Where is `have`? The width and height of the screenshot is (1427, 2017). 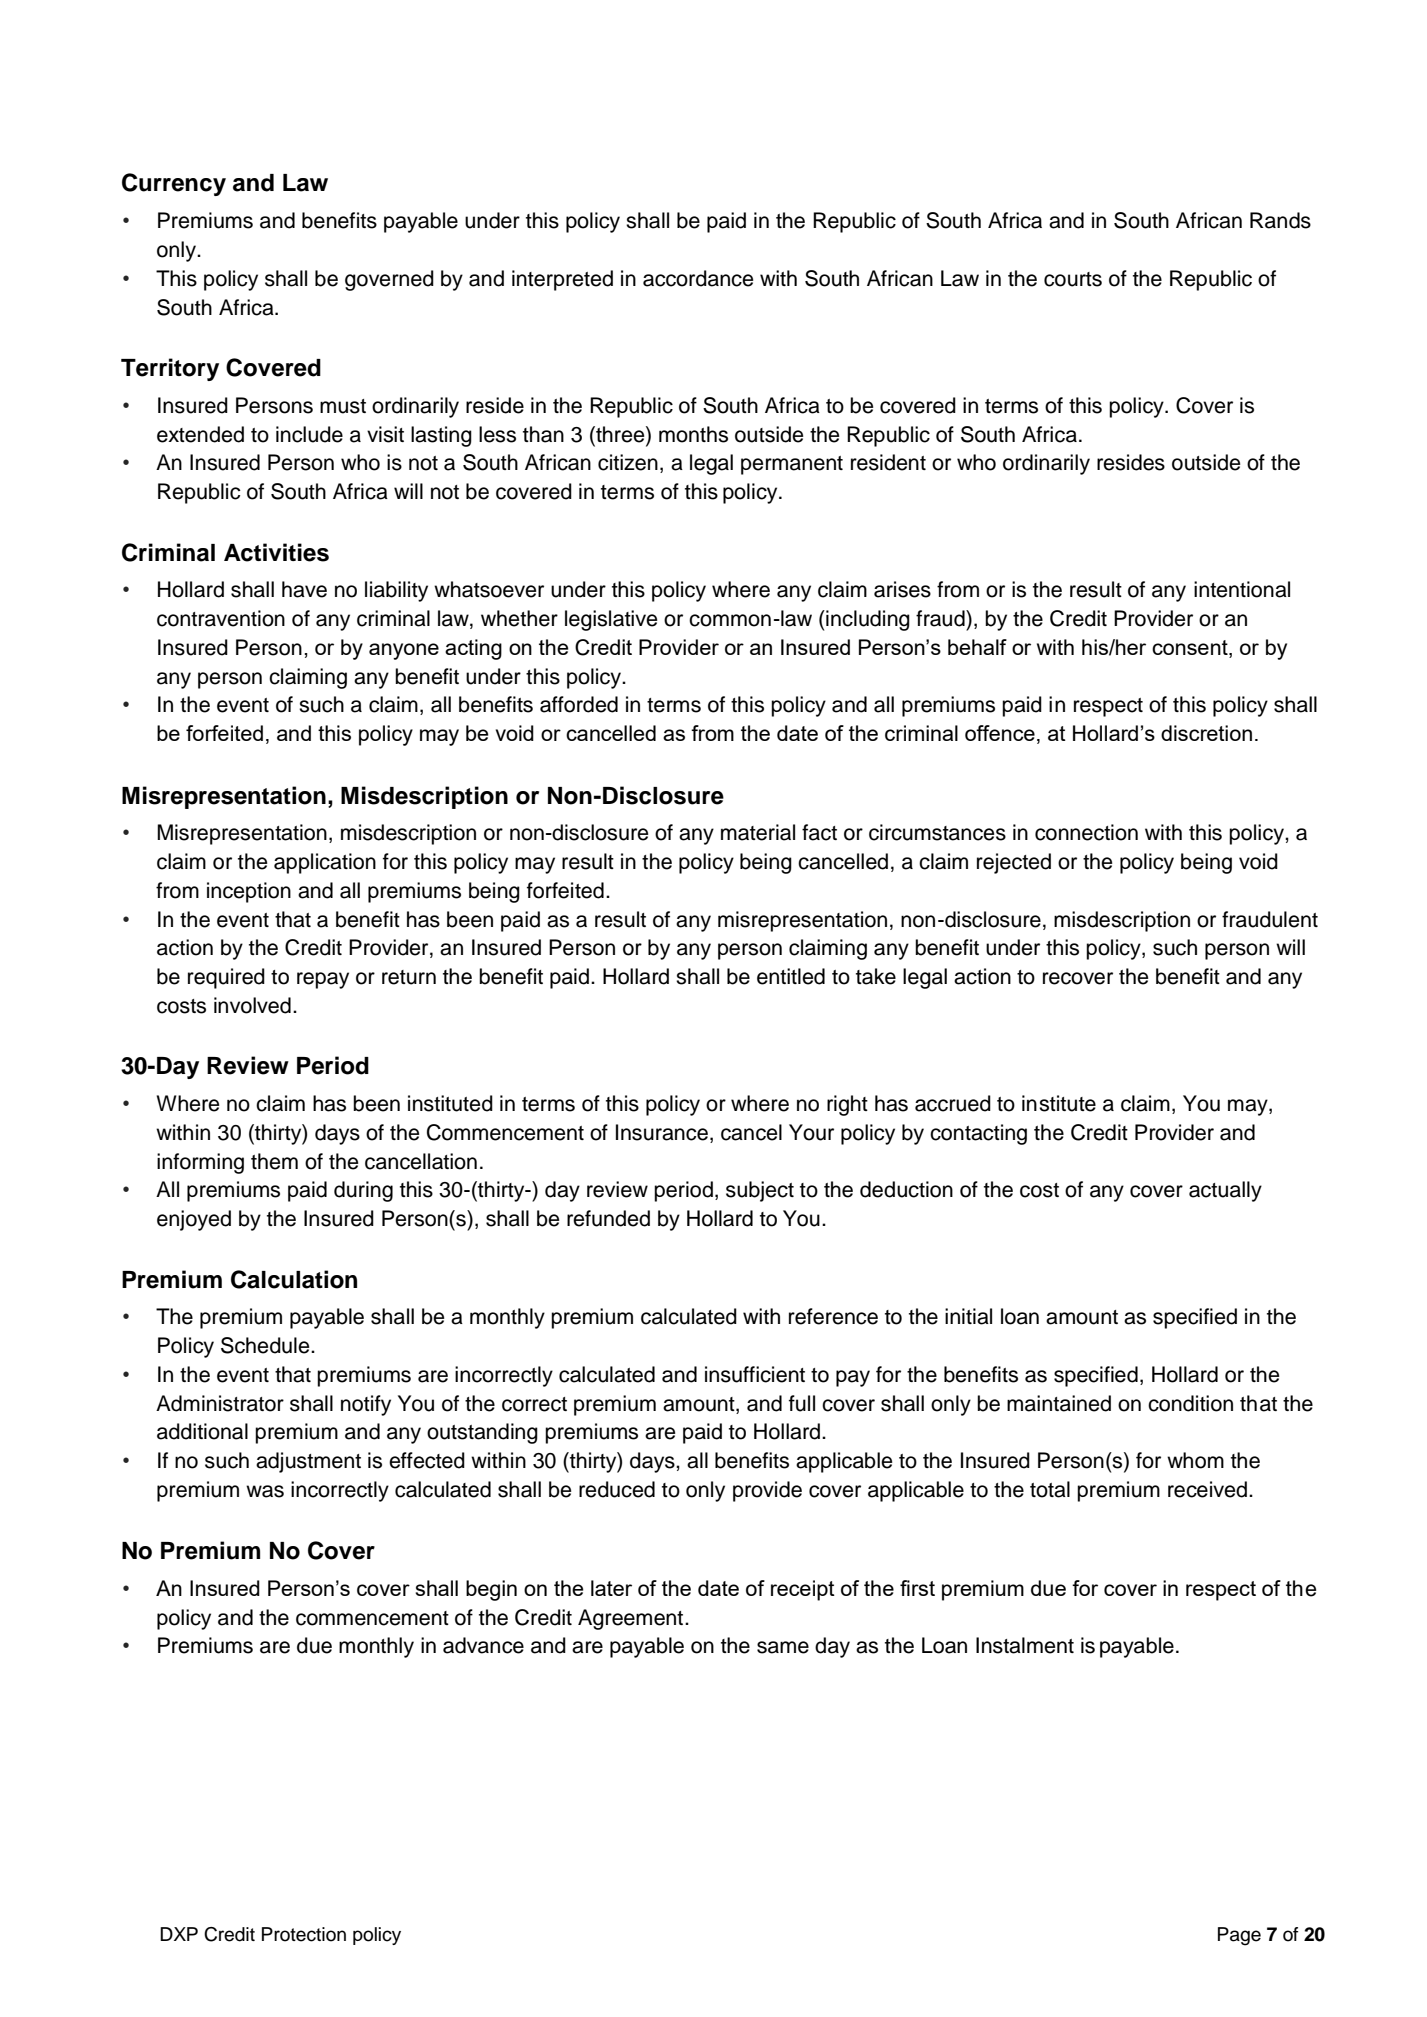 have is located at coordinates (304, 589).
